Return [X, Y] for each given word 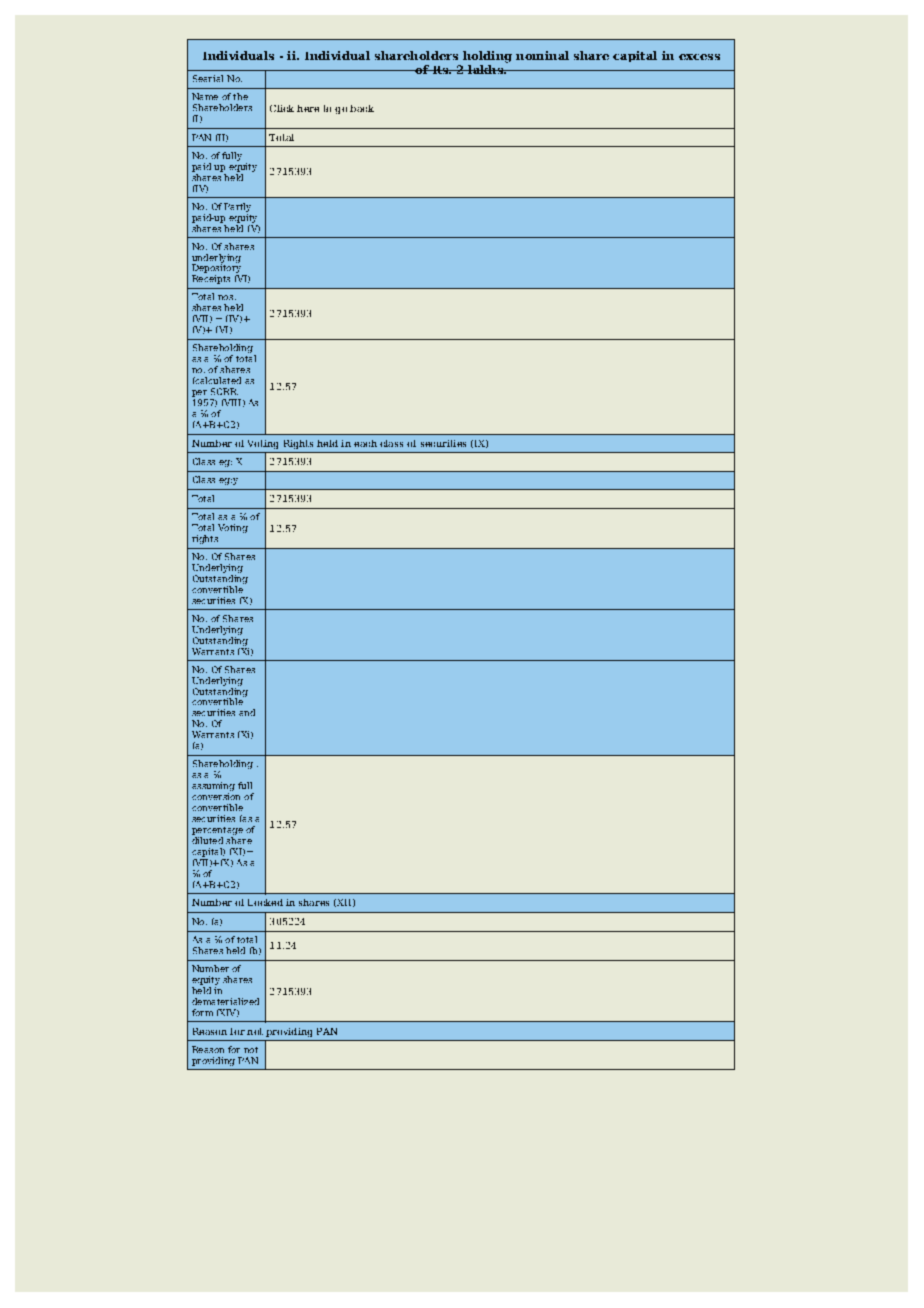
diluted [207, 840]
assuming [213, 788]
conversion [216, 796]
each [365, 443]
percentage [217, 831]
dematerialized [225, 1001]
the [240, 96]
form [202, 1012]
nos [227, 297]
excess [699, 57]
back [362, 108]
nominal [542, 55]
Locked [265, 902]
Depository [218, 269]
